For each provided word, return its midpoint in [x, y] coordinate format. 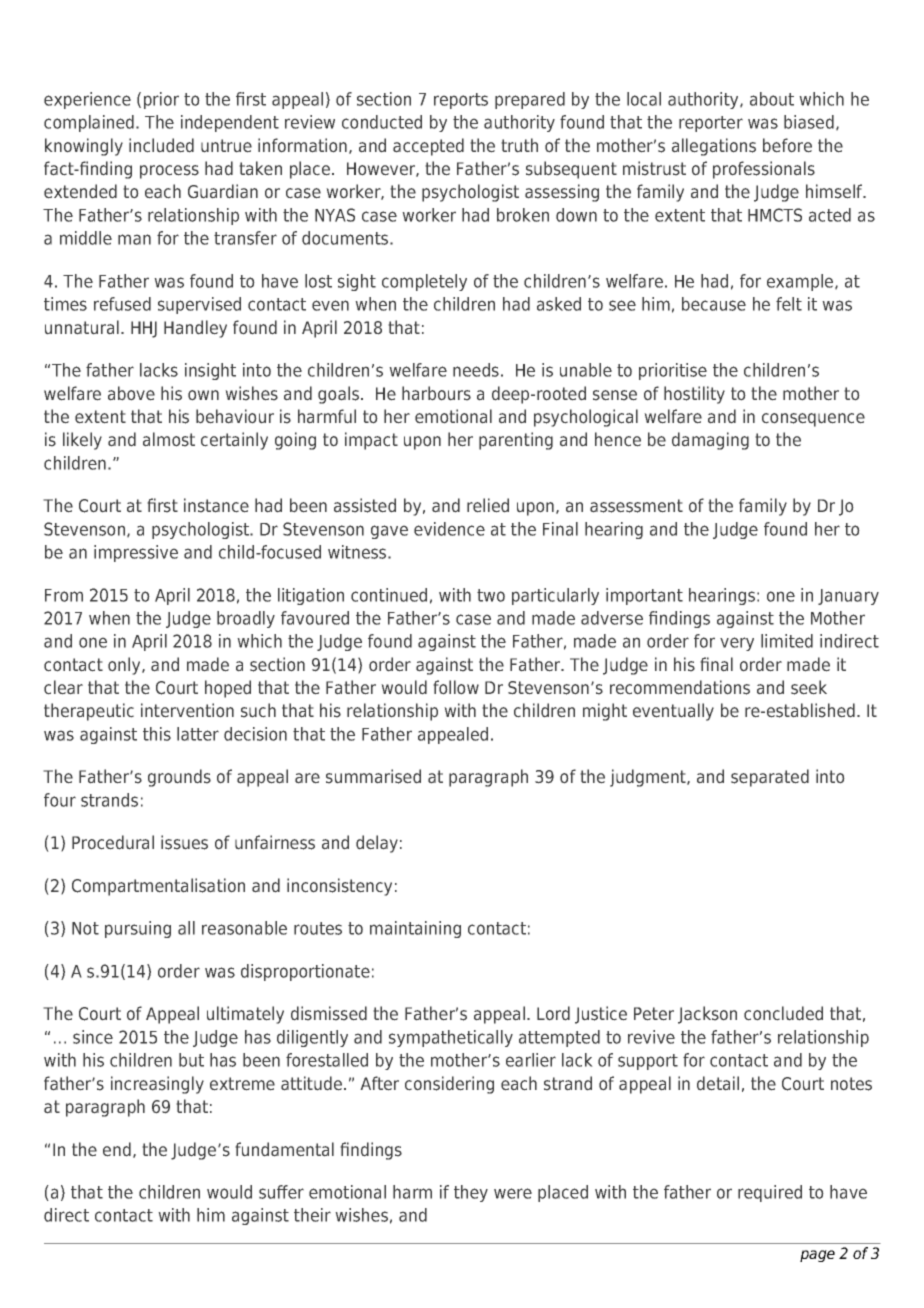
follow [456, 687]
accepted [428, 147]
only [125, 666]
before [787, 145]
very [737, 644]
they [471, 1193]
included [161, 145]
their [312, 1215]
